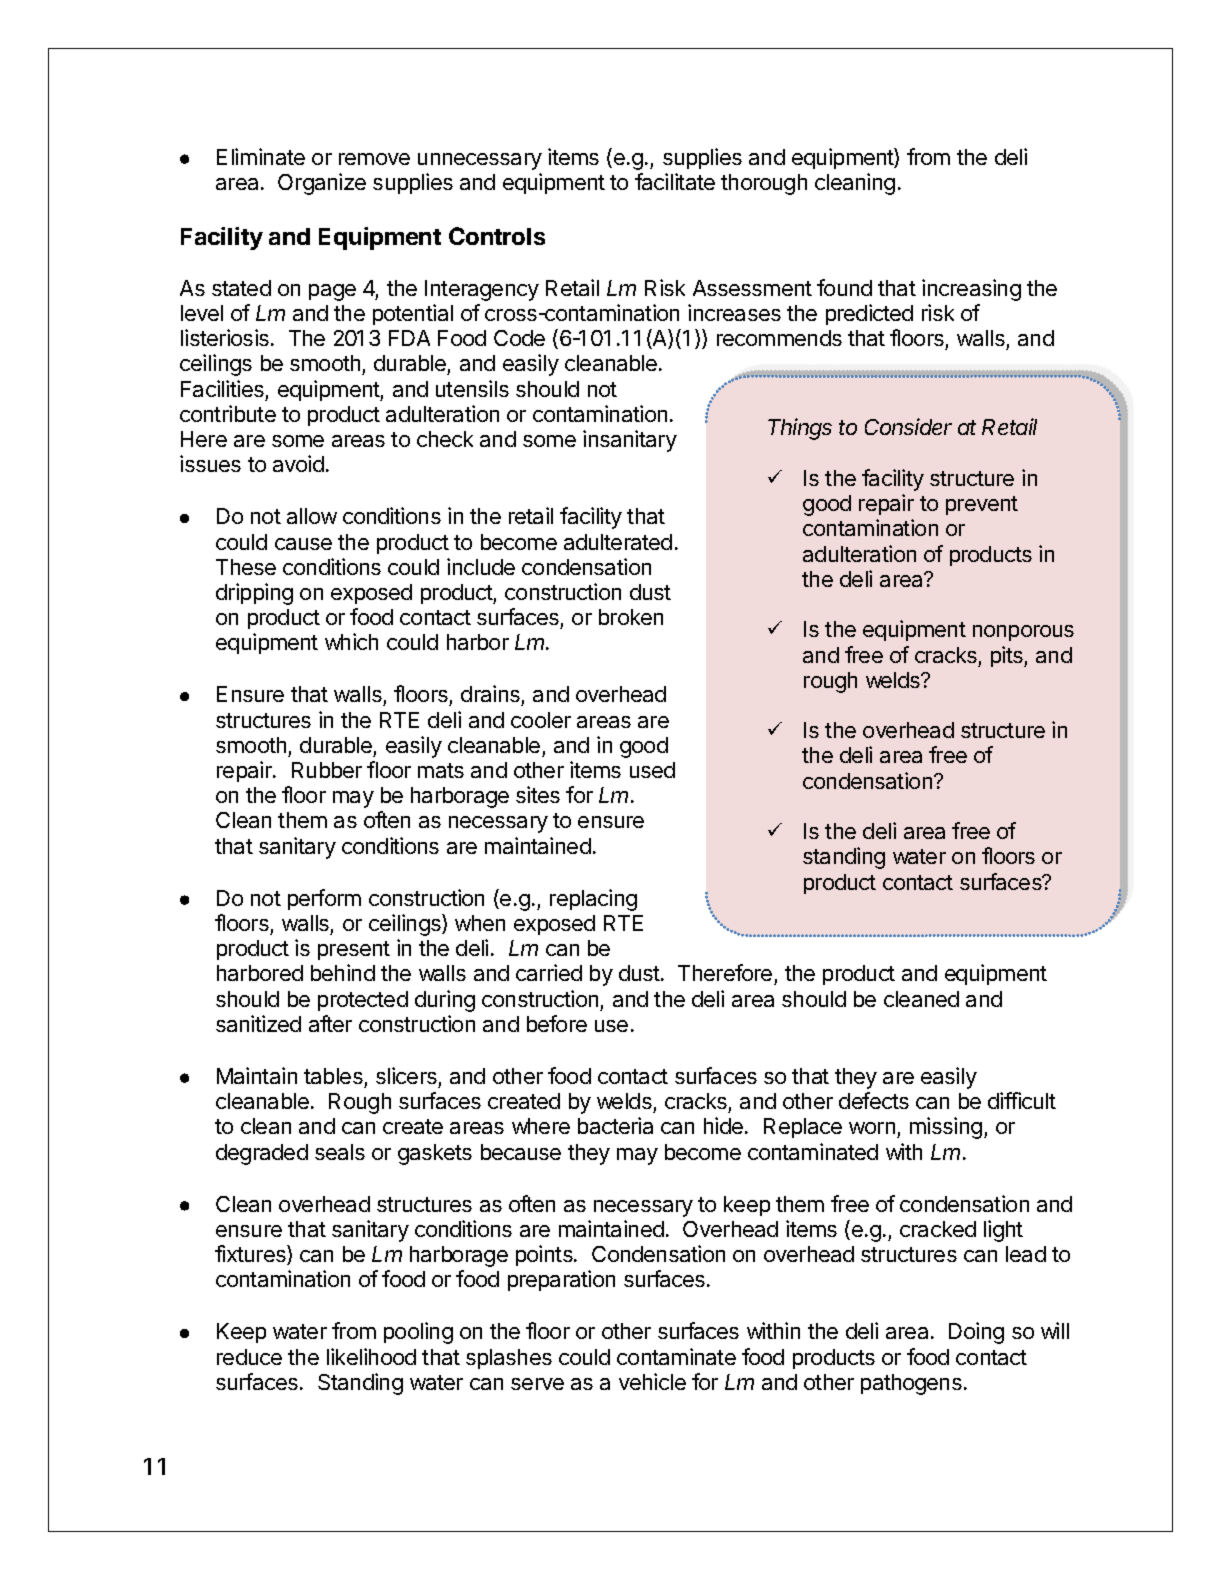  Describe the element at coordinates (249, 1357) in the document. I see `reduce` at that location.
